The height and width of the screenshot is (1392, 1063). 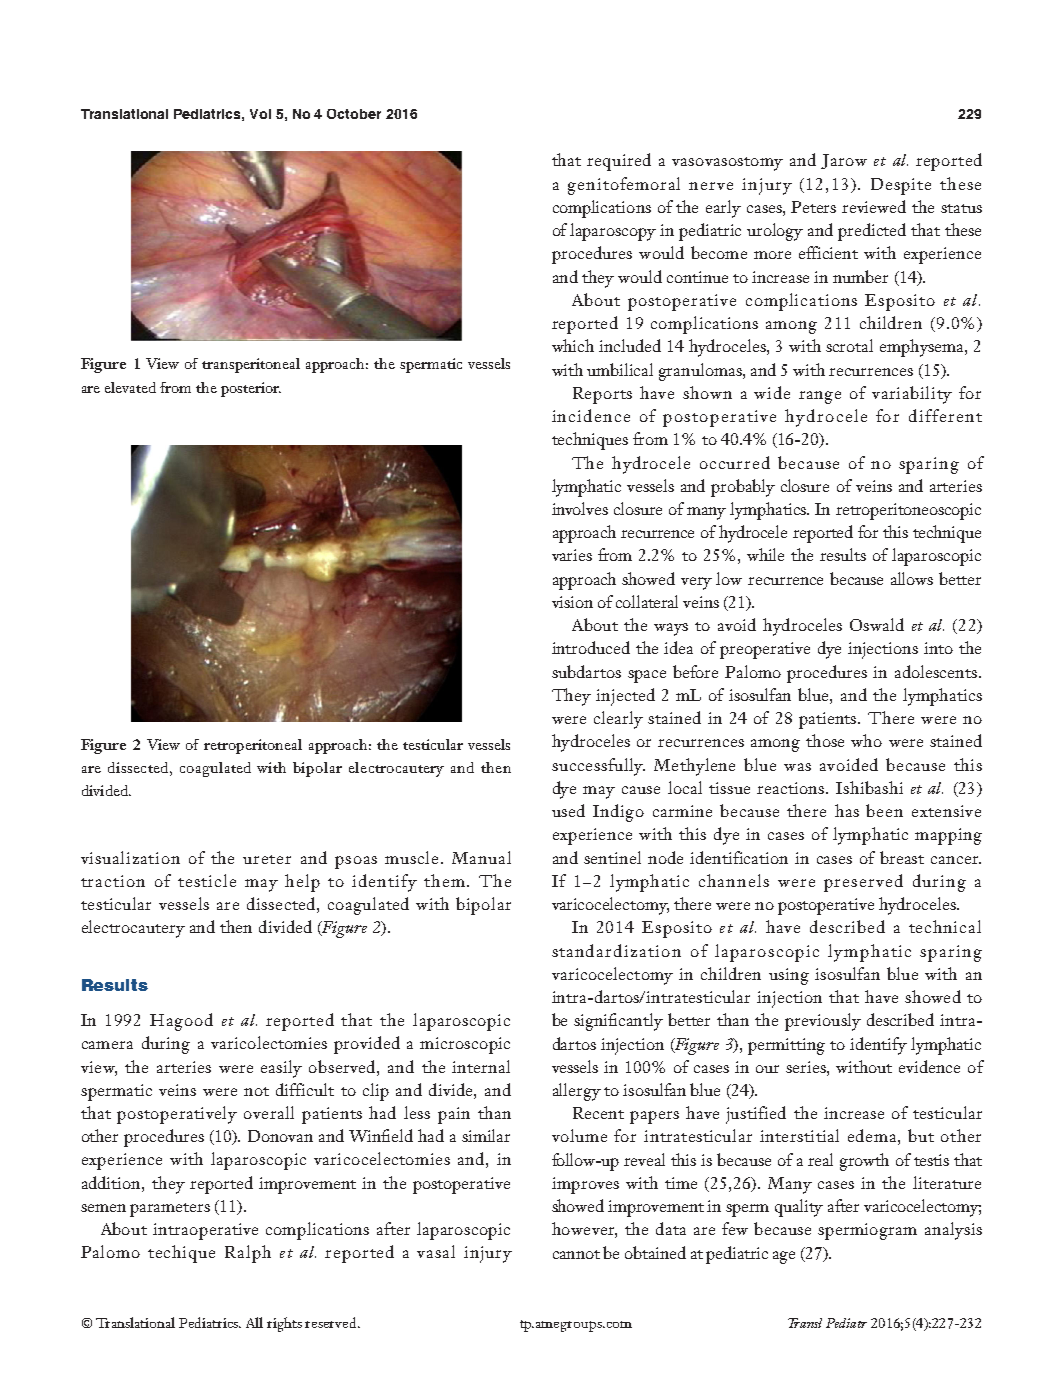 I want to click on required, so click(x=619, y=162).
